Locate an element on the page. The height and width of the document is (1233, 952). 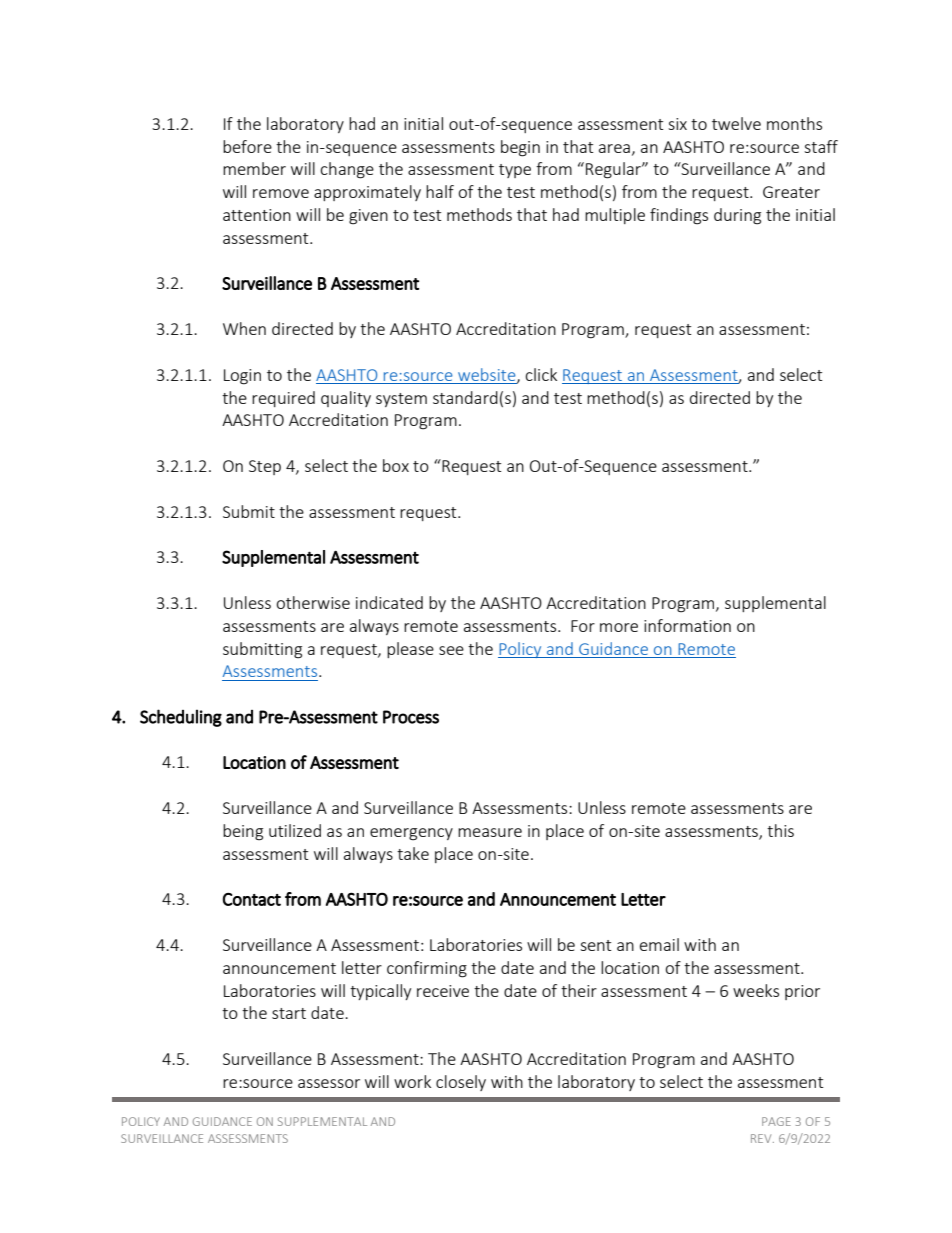
Contact is located at coordinates (252, 899).
